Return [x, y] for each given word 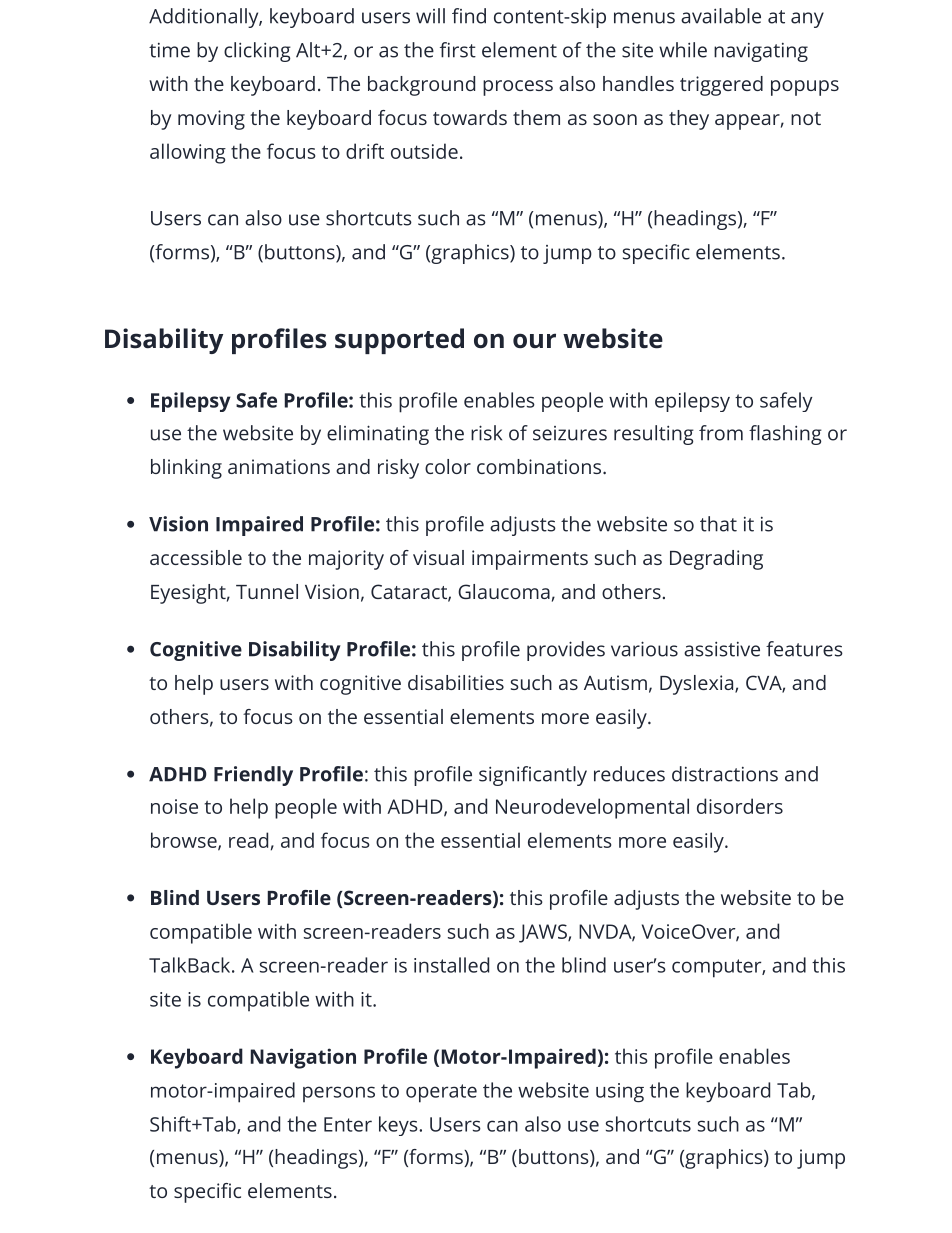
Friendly [253, 776]
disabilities [456, 682]
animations [279, 466]
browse [185, 841]
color [448, 466]
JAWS [544, 933]
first [458, 50]
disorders [740, 806]
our [534, 340]
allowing [188, 153]
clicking [257, 52]
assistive [722, 649]
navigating [761, 52]
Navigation [303, 1058]
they [689, 120]
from [721, 433]
